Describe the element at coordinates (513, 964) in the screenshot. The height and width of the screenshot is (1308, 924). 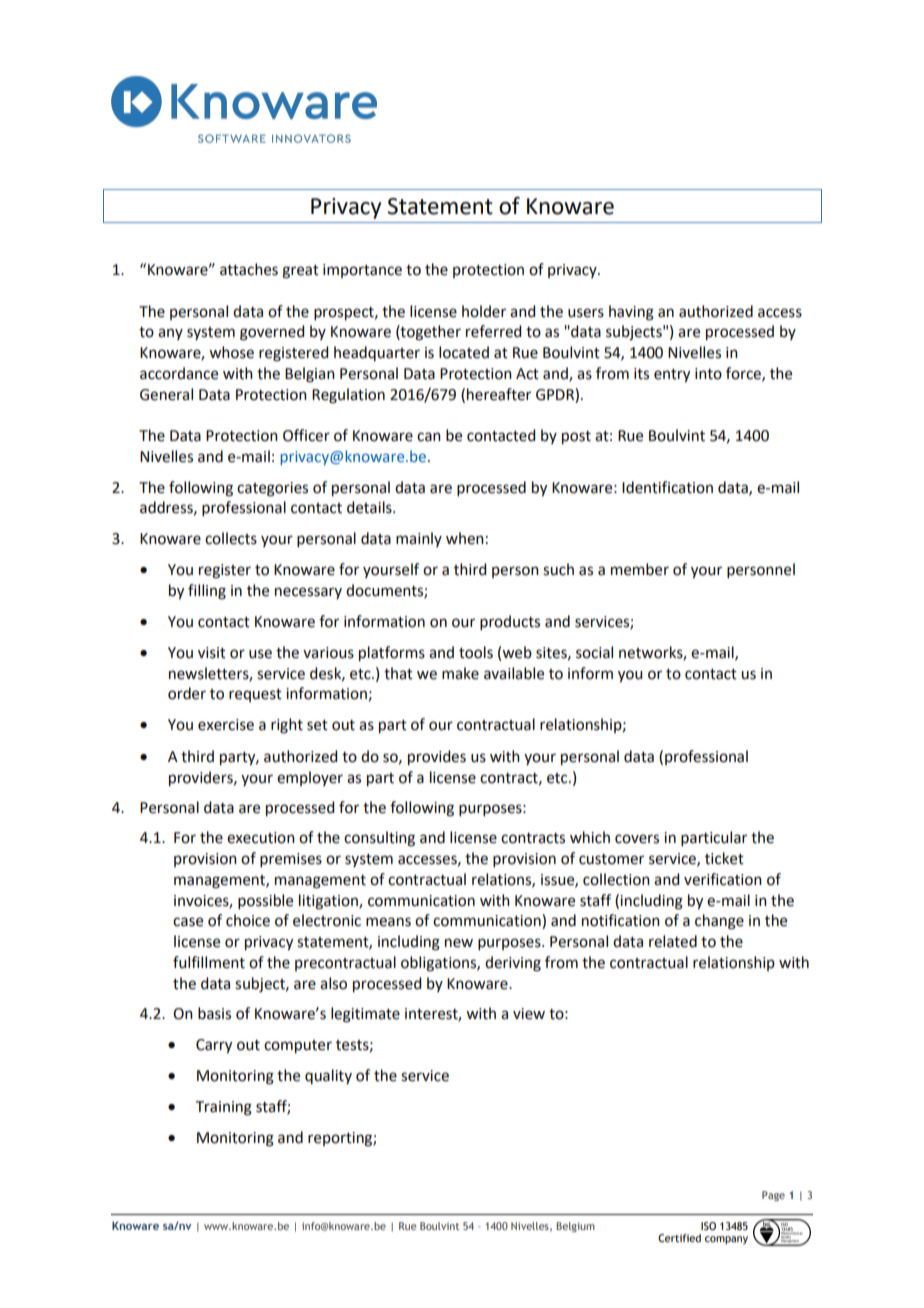
I see `deriving` at that location.
